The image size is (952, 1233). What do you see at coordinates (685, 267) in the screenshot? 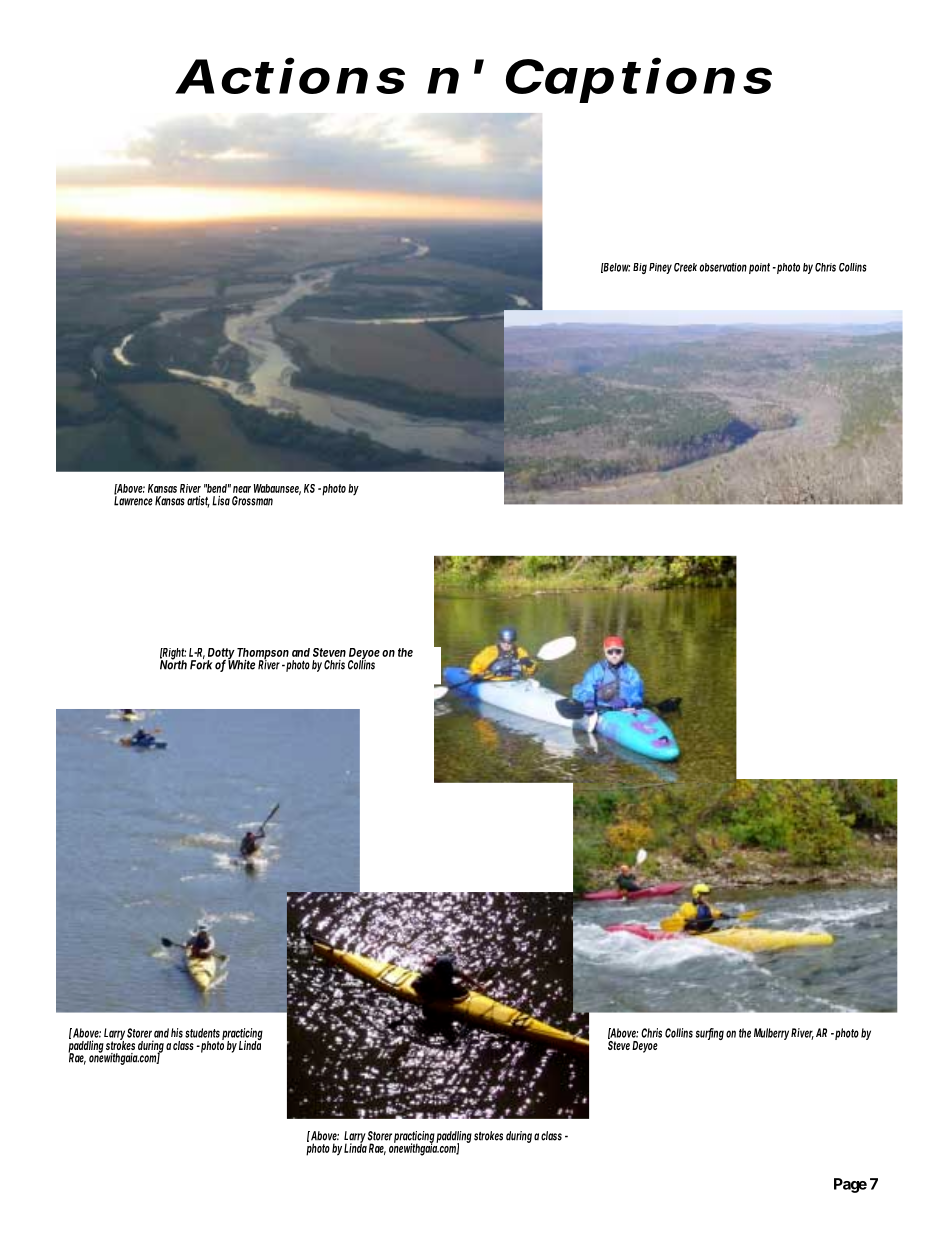
I see `Creek` at bounding box center [685, 267].
